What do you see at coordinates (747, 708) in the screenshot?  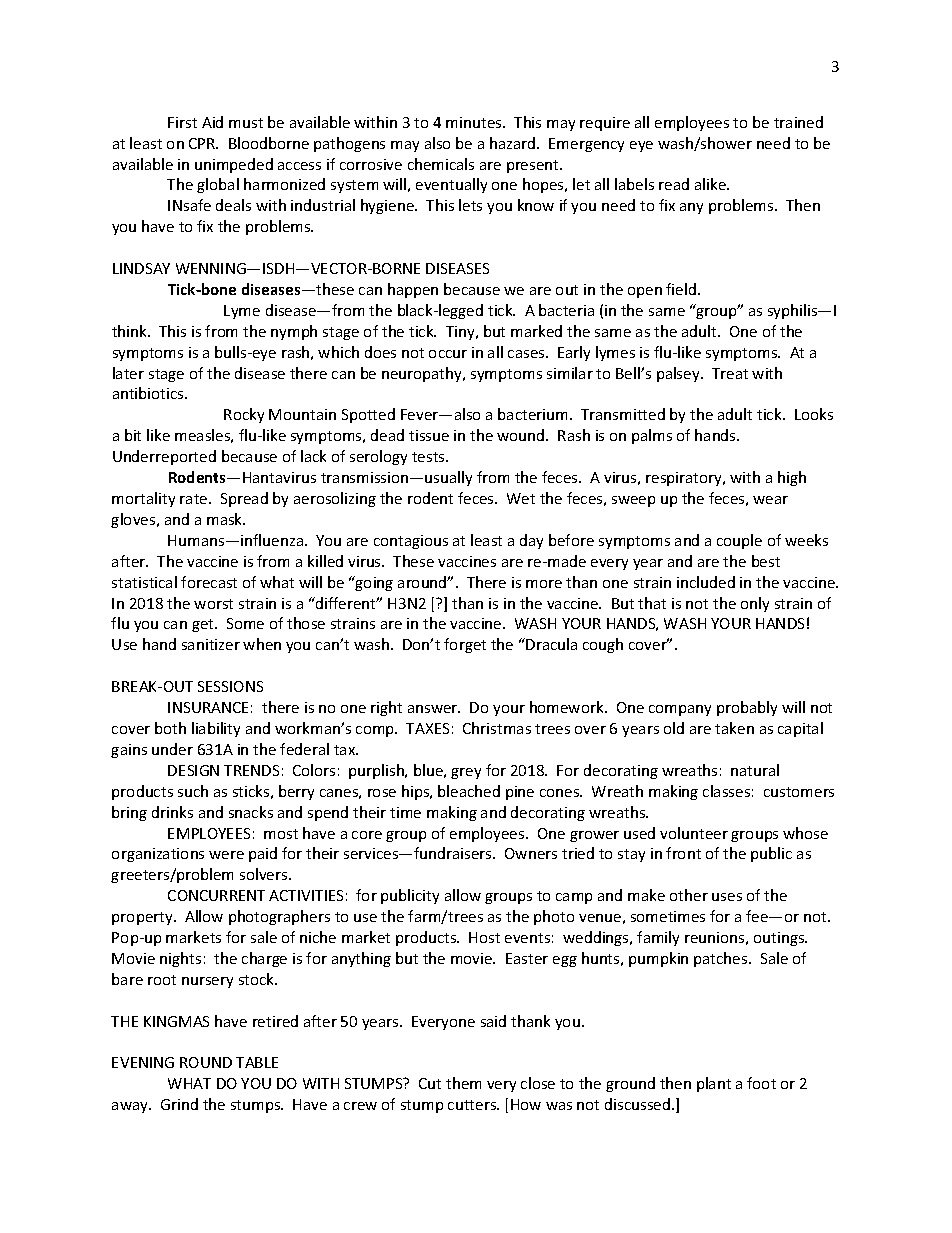 I see `probably` at bounding box center [747, 708].
